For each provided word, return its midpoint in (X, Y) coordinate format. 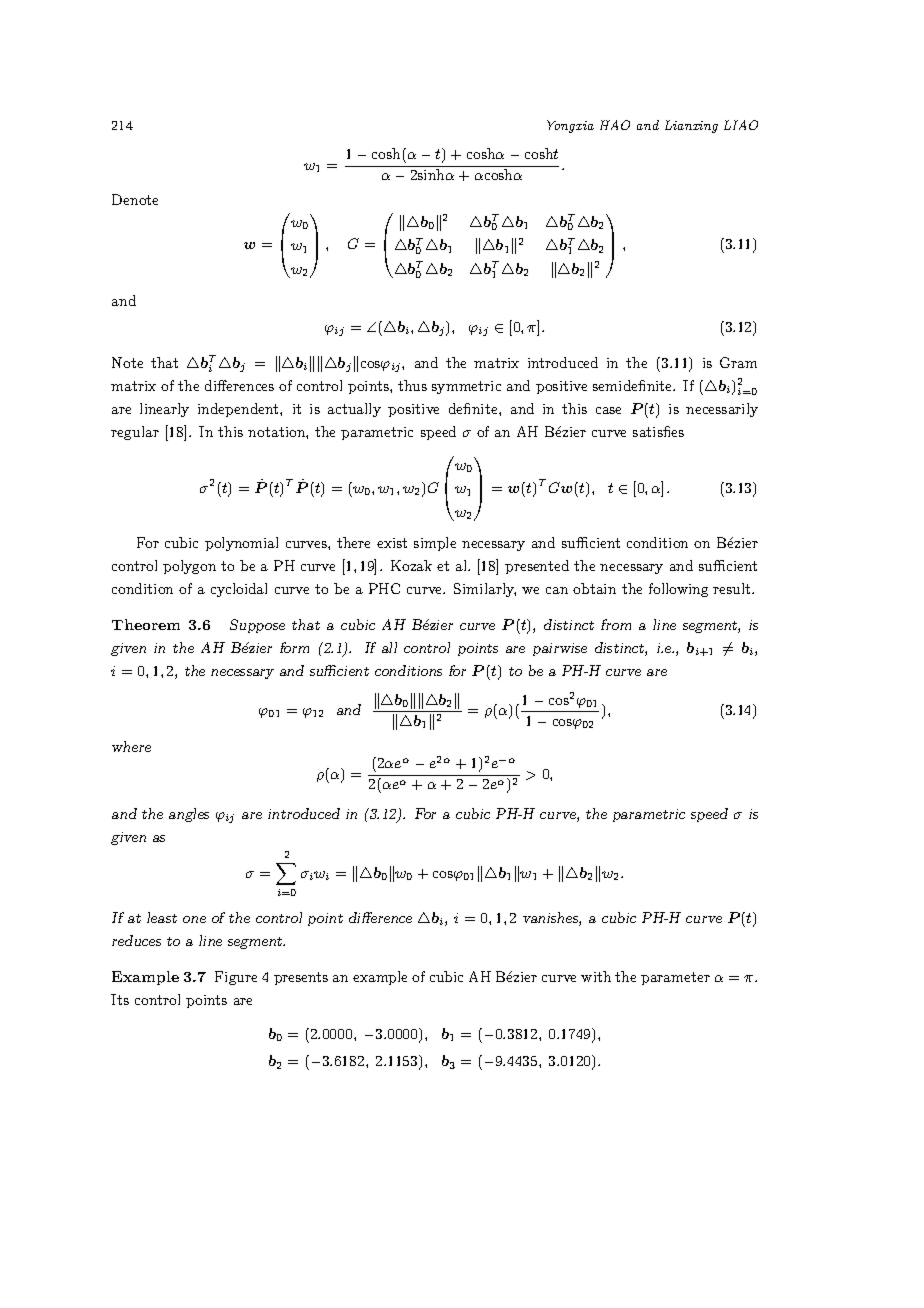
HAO (615, 125)
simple (435, 544)
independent (239, 410)
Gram (738, 362)
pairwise (560, 649)
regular (135, 433)
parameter (675, 978)
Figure (236, 978)
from (616, 624)
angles (189, 815)
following (678, 590)
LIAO (741, 125)
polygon (189, 567)
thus (412, 385)
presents (301, 978)
